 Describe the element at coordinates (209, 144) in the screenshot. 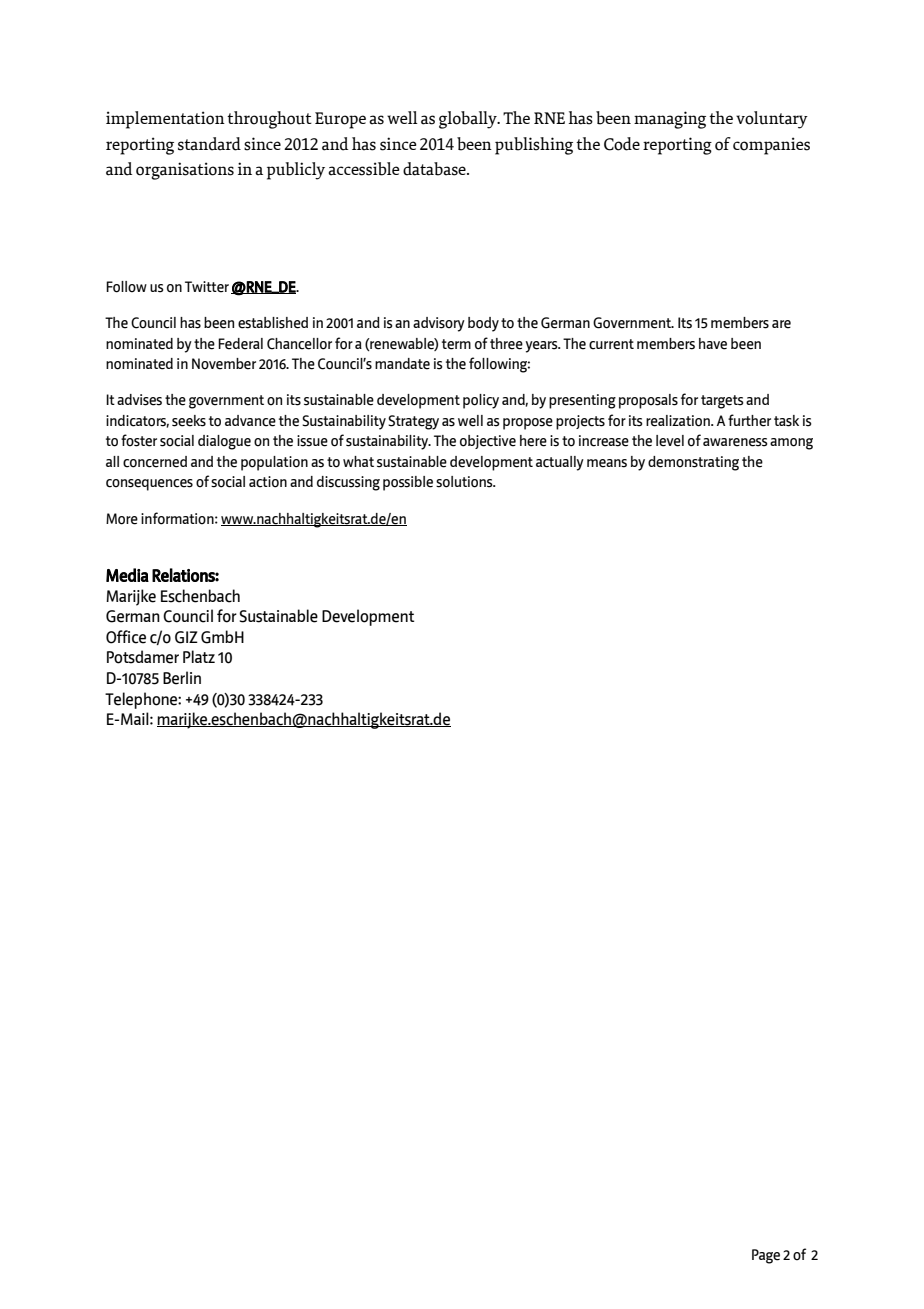

I see `standard` at that location.
